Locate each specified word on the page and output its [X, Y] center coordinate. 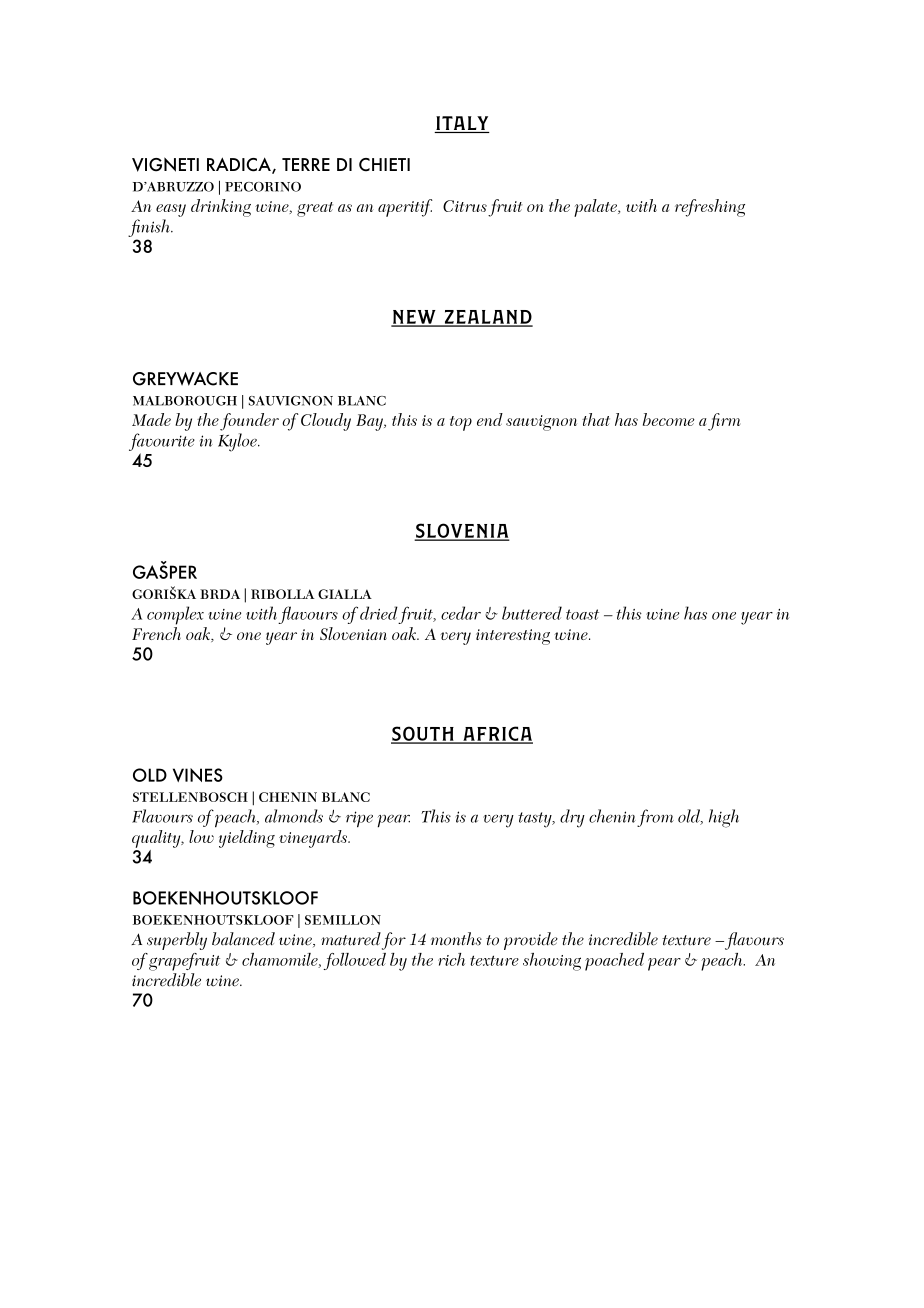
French [156, 633]
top [461, 423]
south [423, 734]
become [669, 419]
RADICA [240, 165]
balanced [243, 939]
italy [462, 123]
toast [582, 614]
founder [249, 422]
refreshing [710, 208]
